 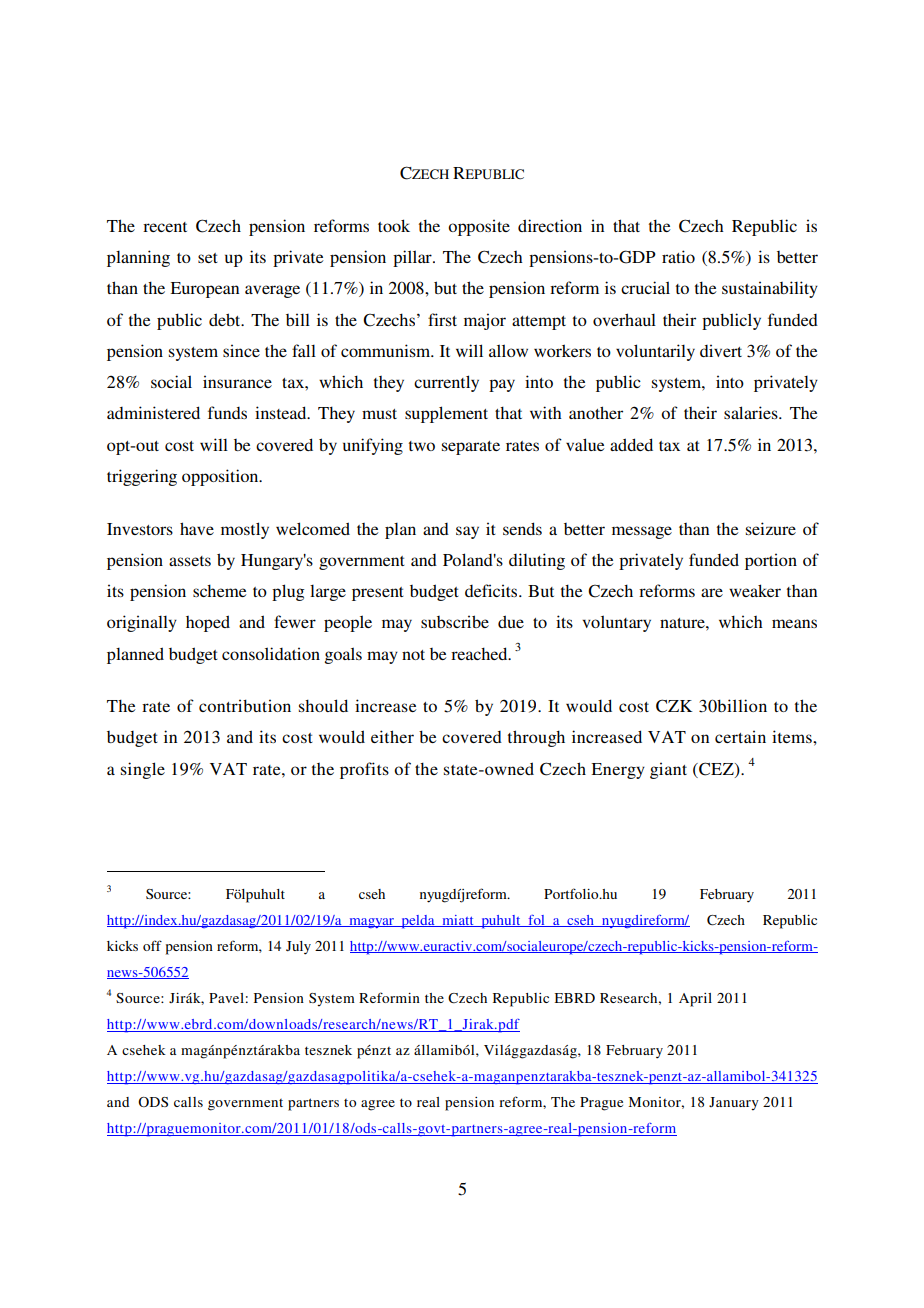 What do you see at coordinates (197, 528) in the screenshot?
I see `have` at bounding box center [197, 528].
